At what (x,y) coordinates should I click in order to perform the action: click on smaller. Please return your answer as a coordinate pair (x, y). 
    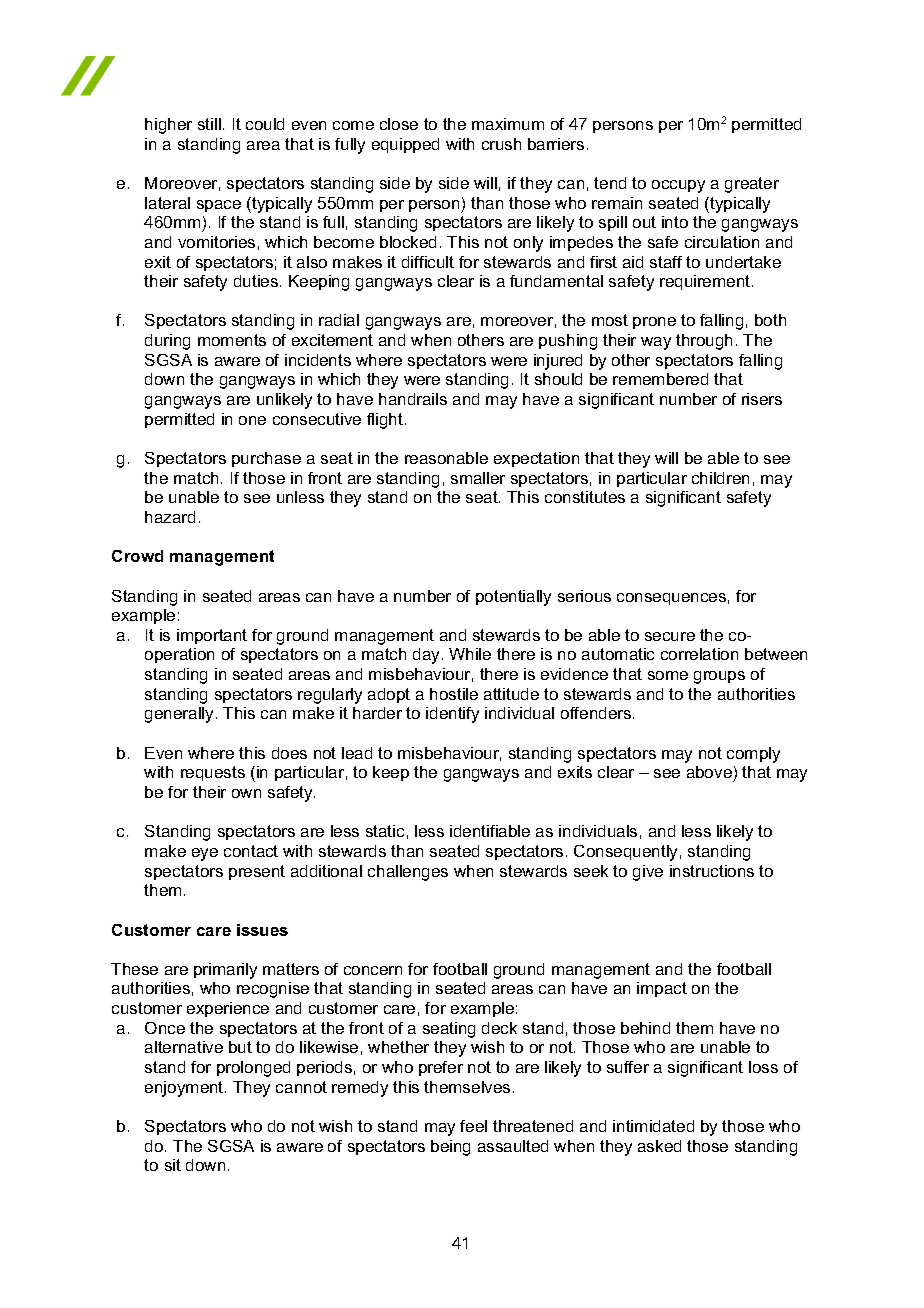
    Looking at the image, I should click on (478, 478).
